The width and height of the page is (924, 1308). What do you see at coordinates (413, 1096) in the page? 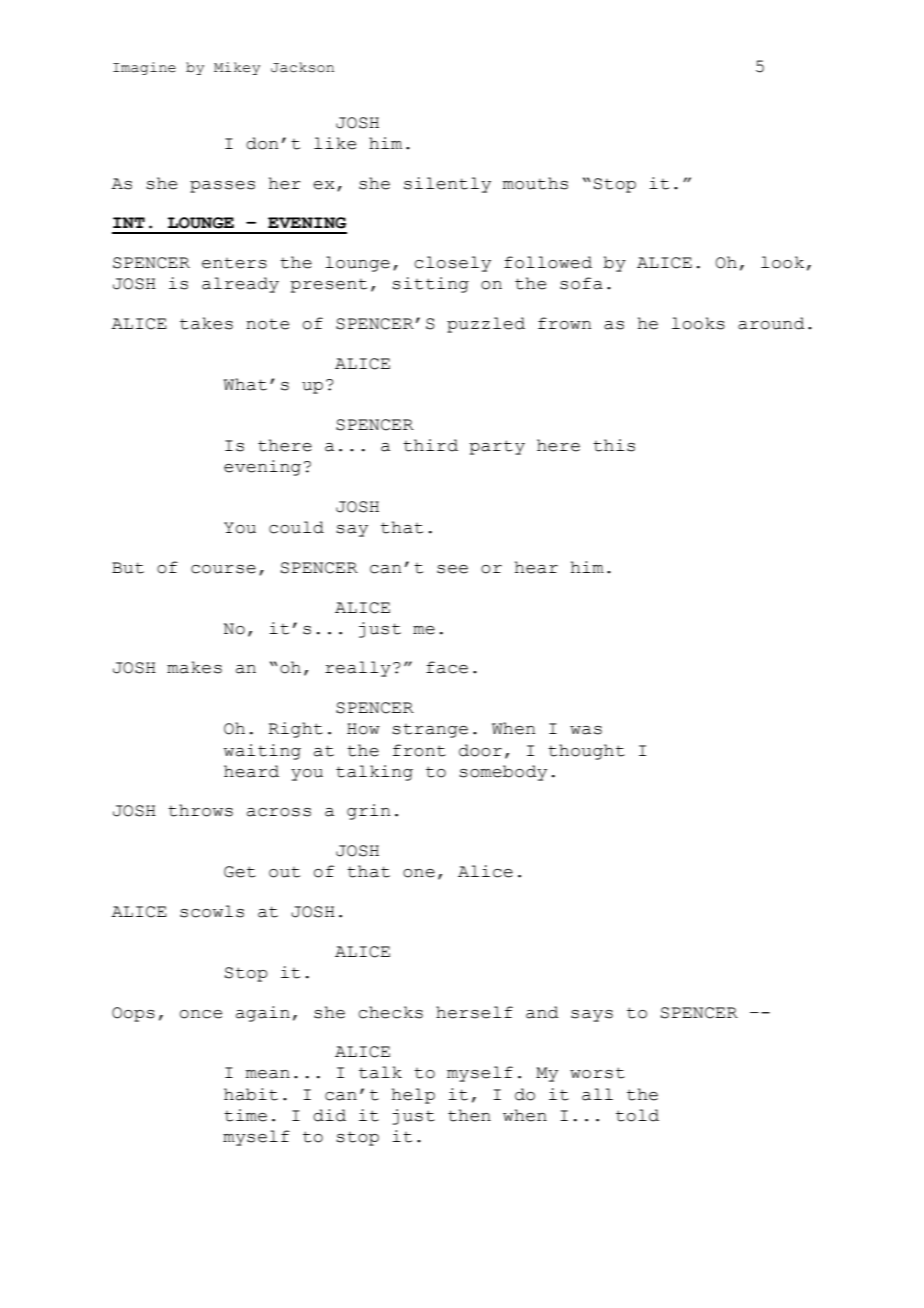
I see `help` at bounding box center [413, 1096].
